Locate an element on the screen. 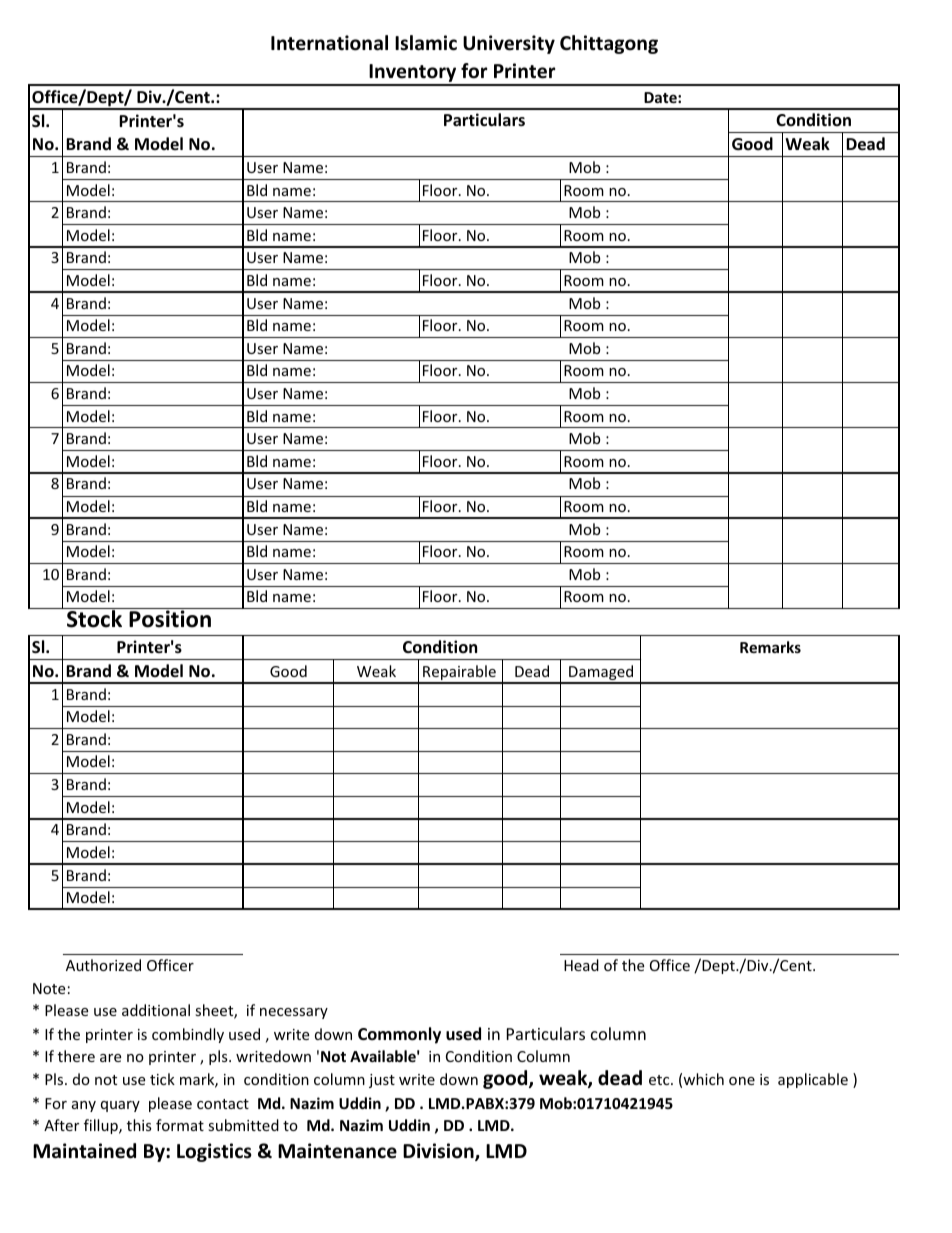 The height and width of the screenshot is (1233, 952). International is located at coordinates (329, 43).
